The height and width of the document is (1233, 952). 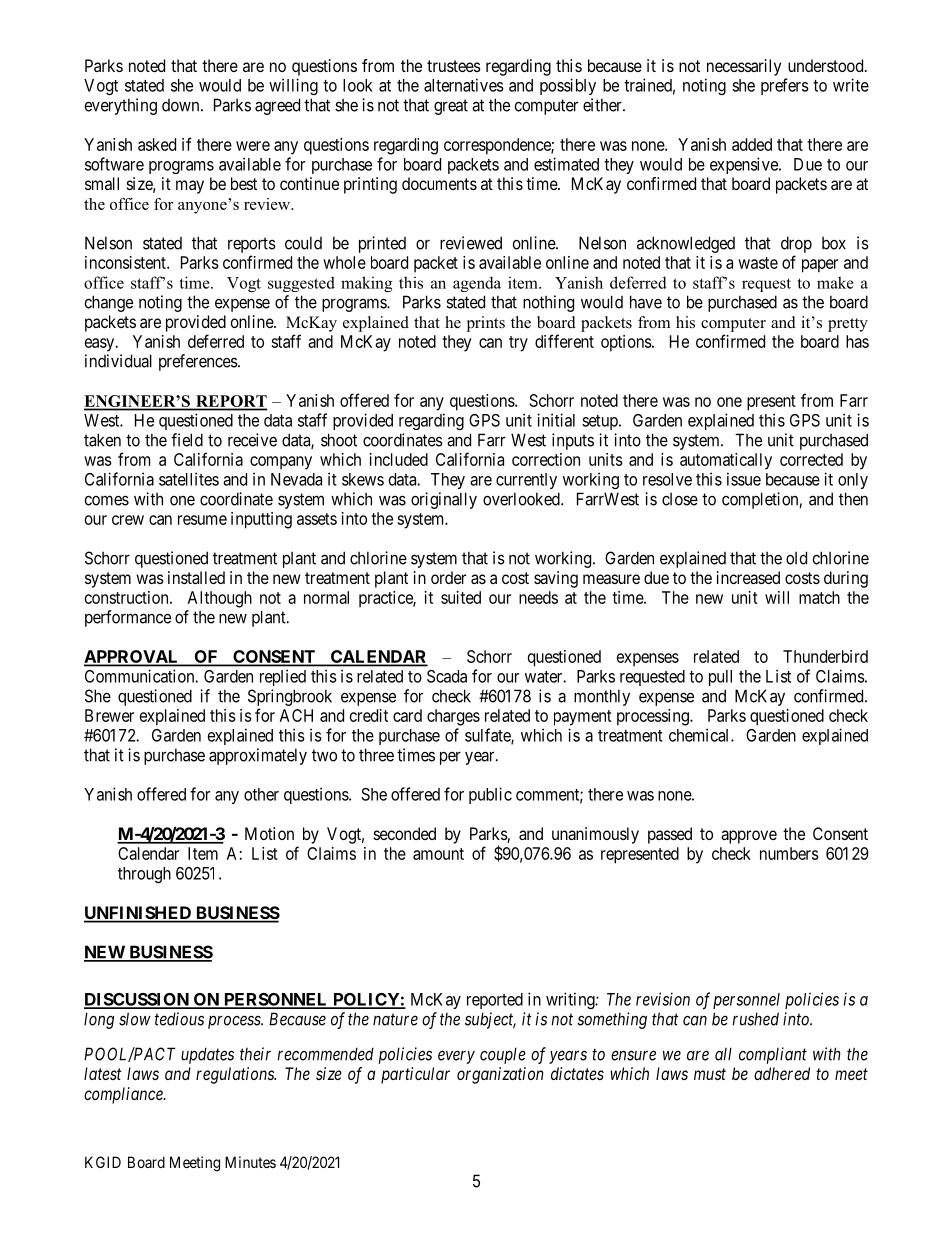 I want to click on Although, so click(x=220, y=599).
